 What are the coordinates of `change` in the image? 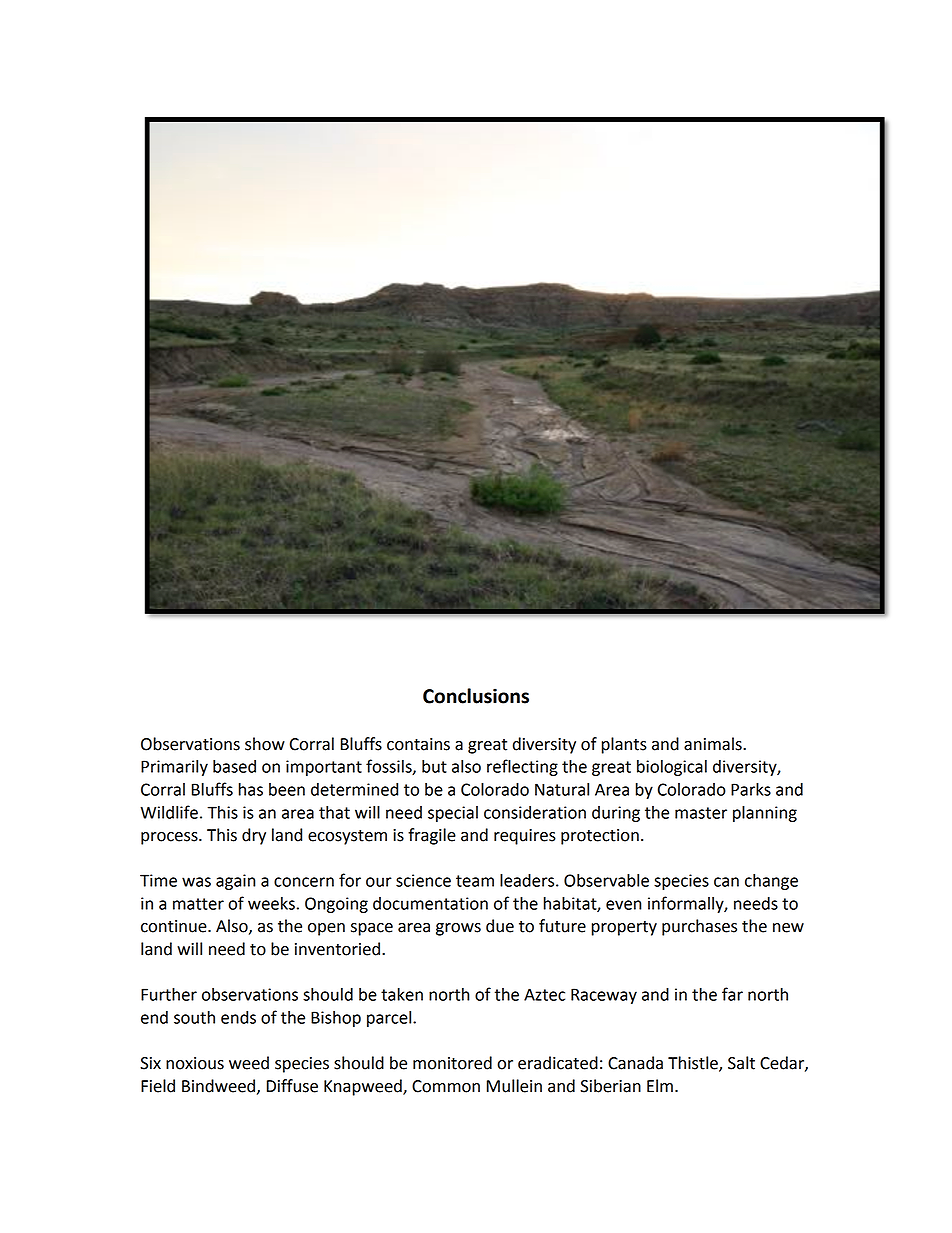 It's located at (771, 882).
